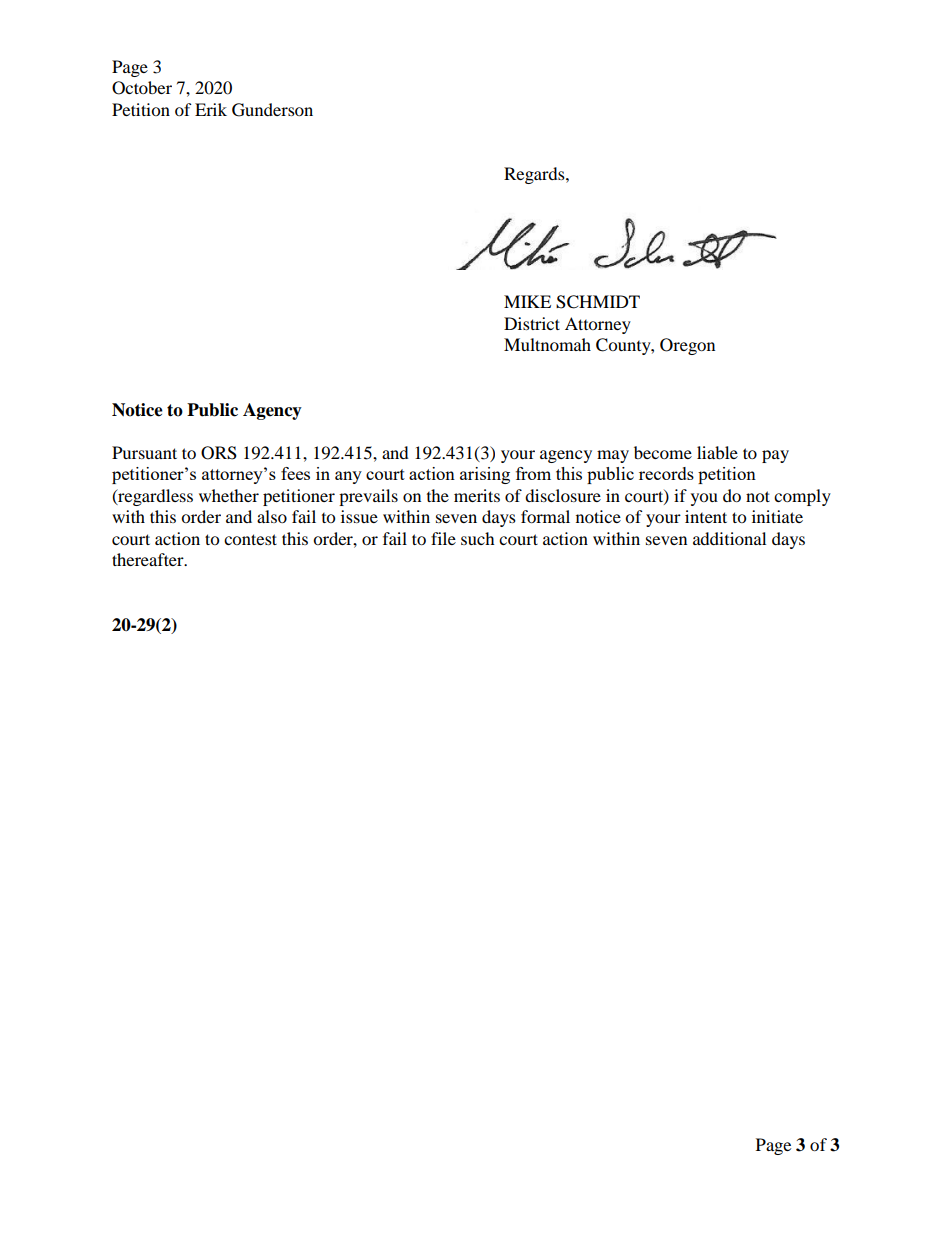  What do you see at coordinates (527, 301) in the screenshot?
I see `MIKE` at bounding box center [527, 301].
